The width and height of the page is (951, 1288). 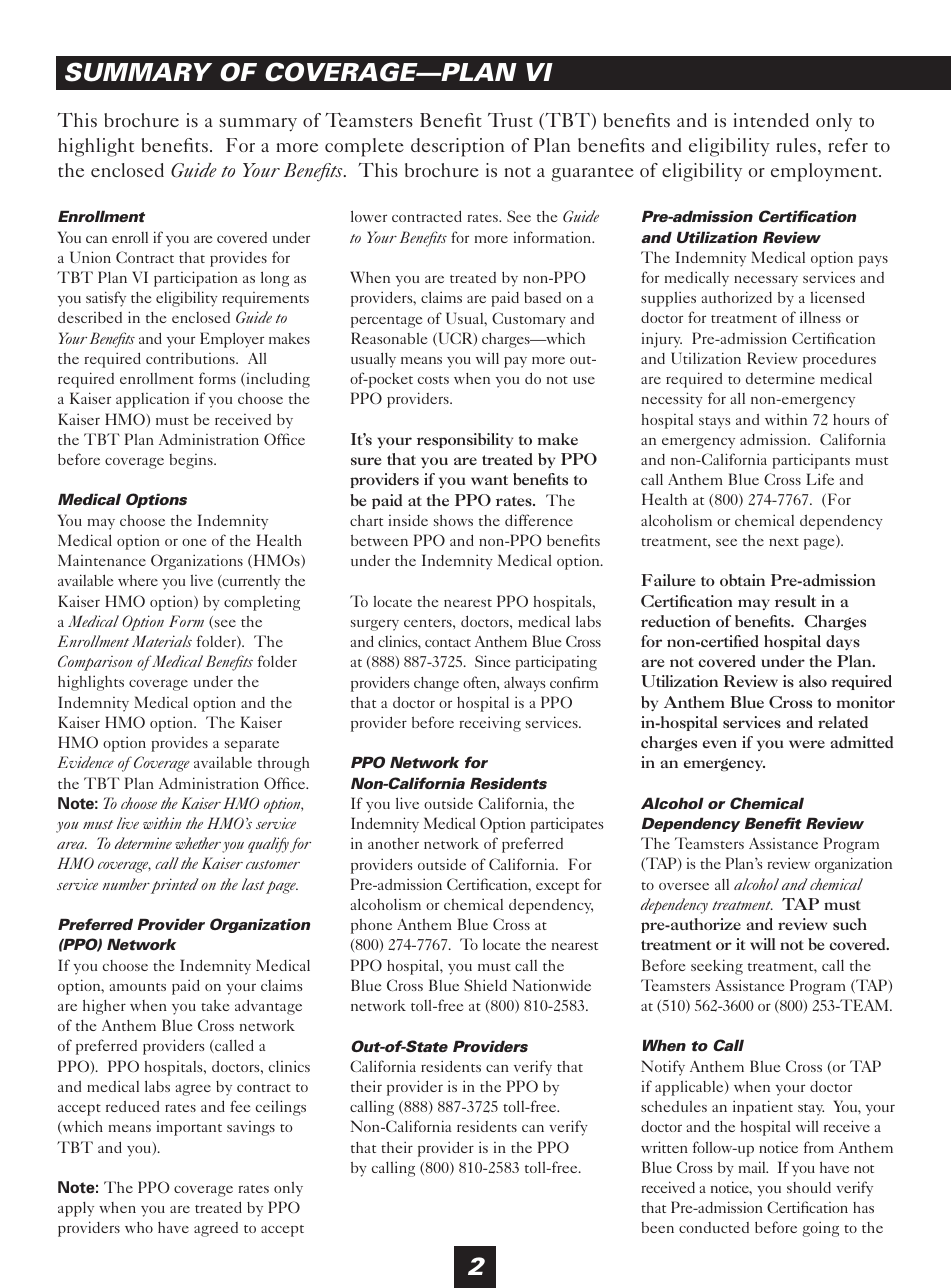 I want to click on such, so click(x=850, y=924).
